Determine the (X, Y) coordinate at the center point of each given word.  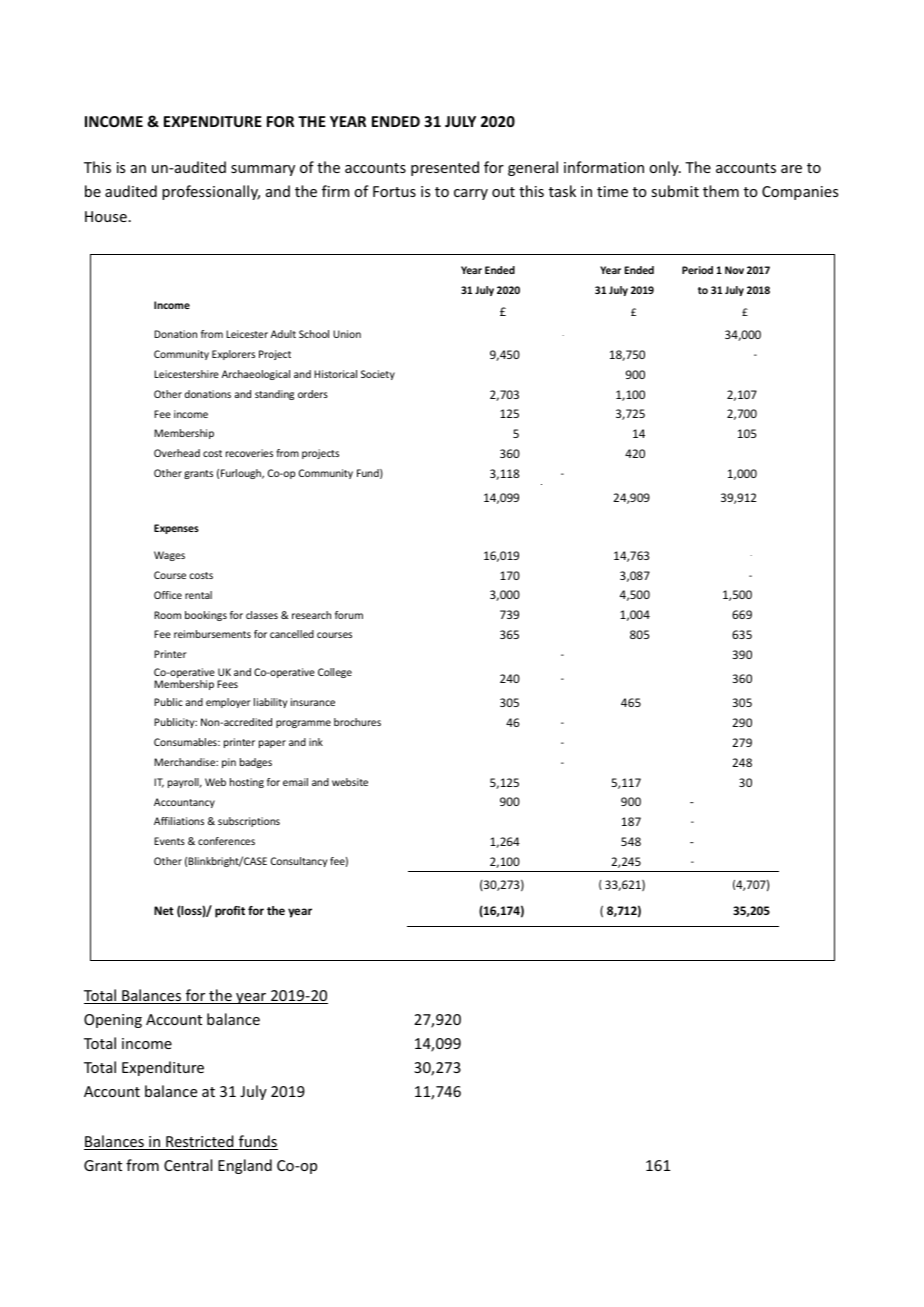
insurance (313, 702)
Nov (734, 270)
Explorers (233, 355)
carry (471, 194)
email (295, 782)
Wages (169, 556)
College (335, 673)
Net (164, 910)
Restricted (200, 1142)
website (350, 782)
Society (378, 375)
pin (229, 763)
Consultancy (299, 862)
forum (349, 615)
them (721, 191)
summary (263, 170)
